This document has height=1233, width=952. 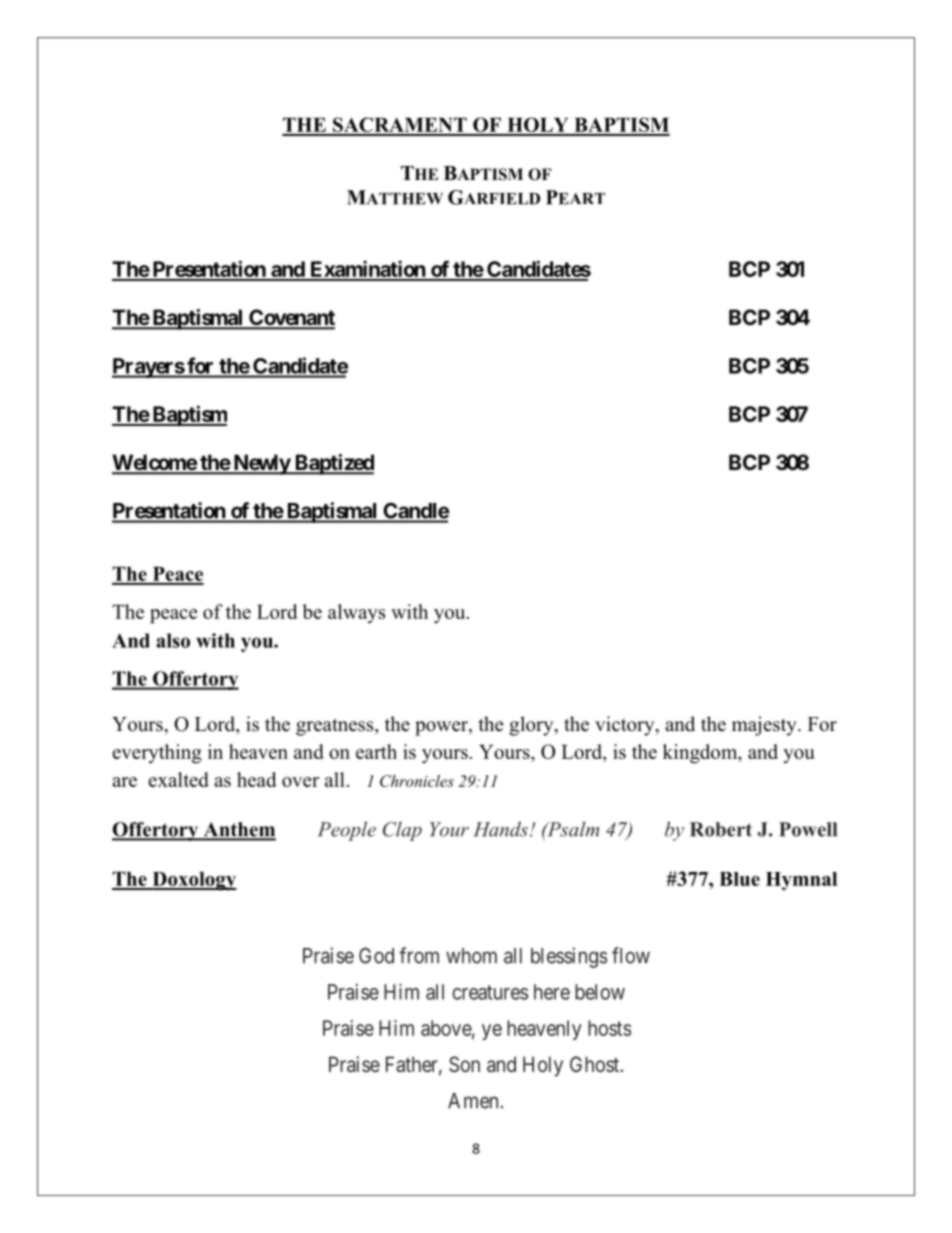 I want to click on Son, so click(x=464, y=1064).
